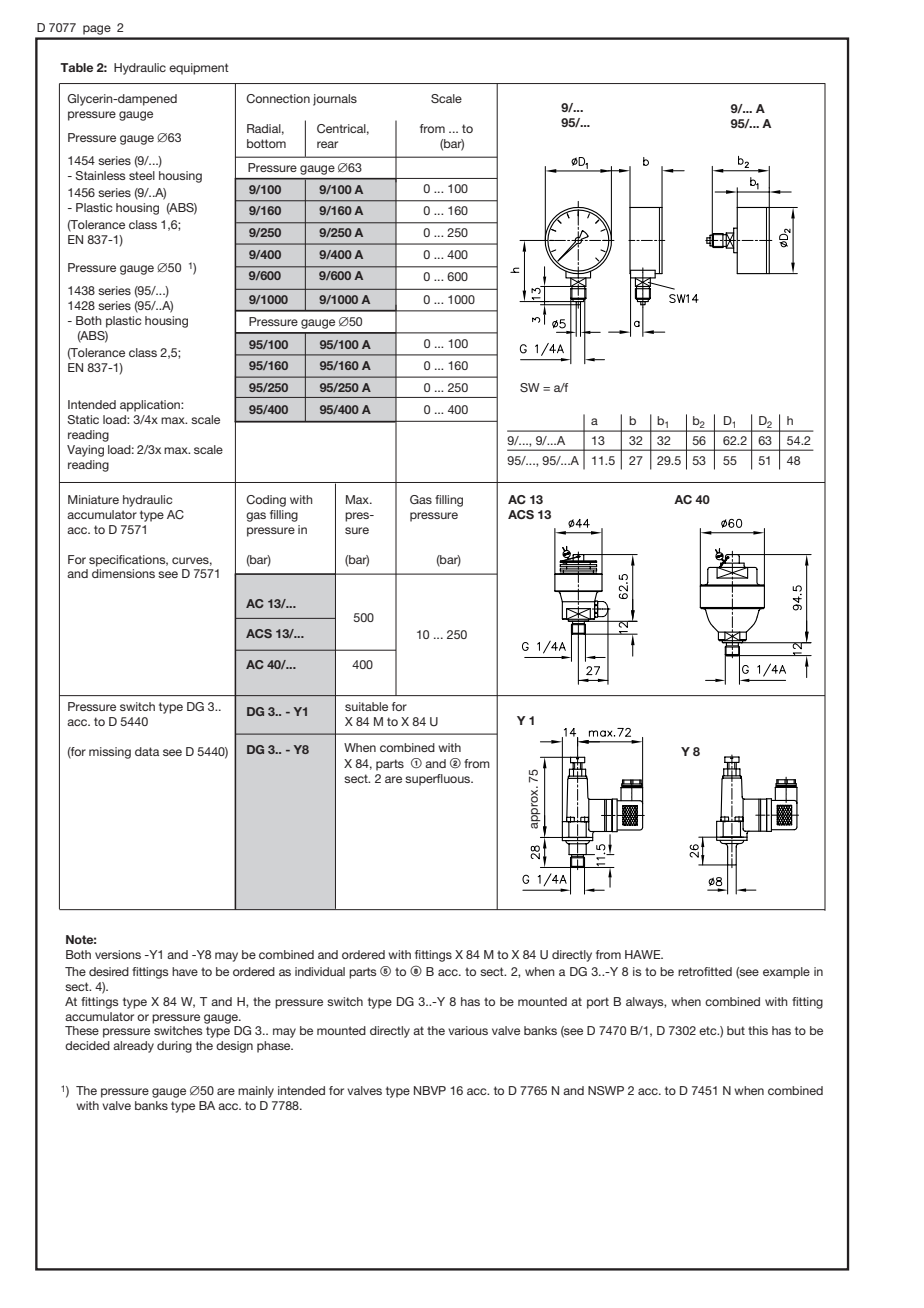 The height and width of the page is (1308, 924). I want to click on superfluous, so click(439, 780).
